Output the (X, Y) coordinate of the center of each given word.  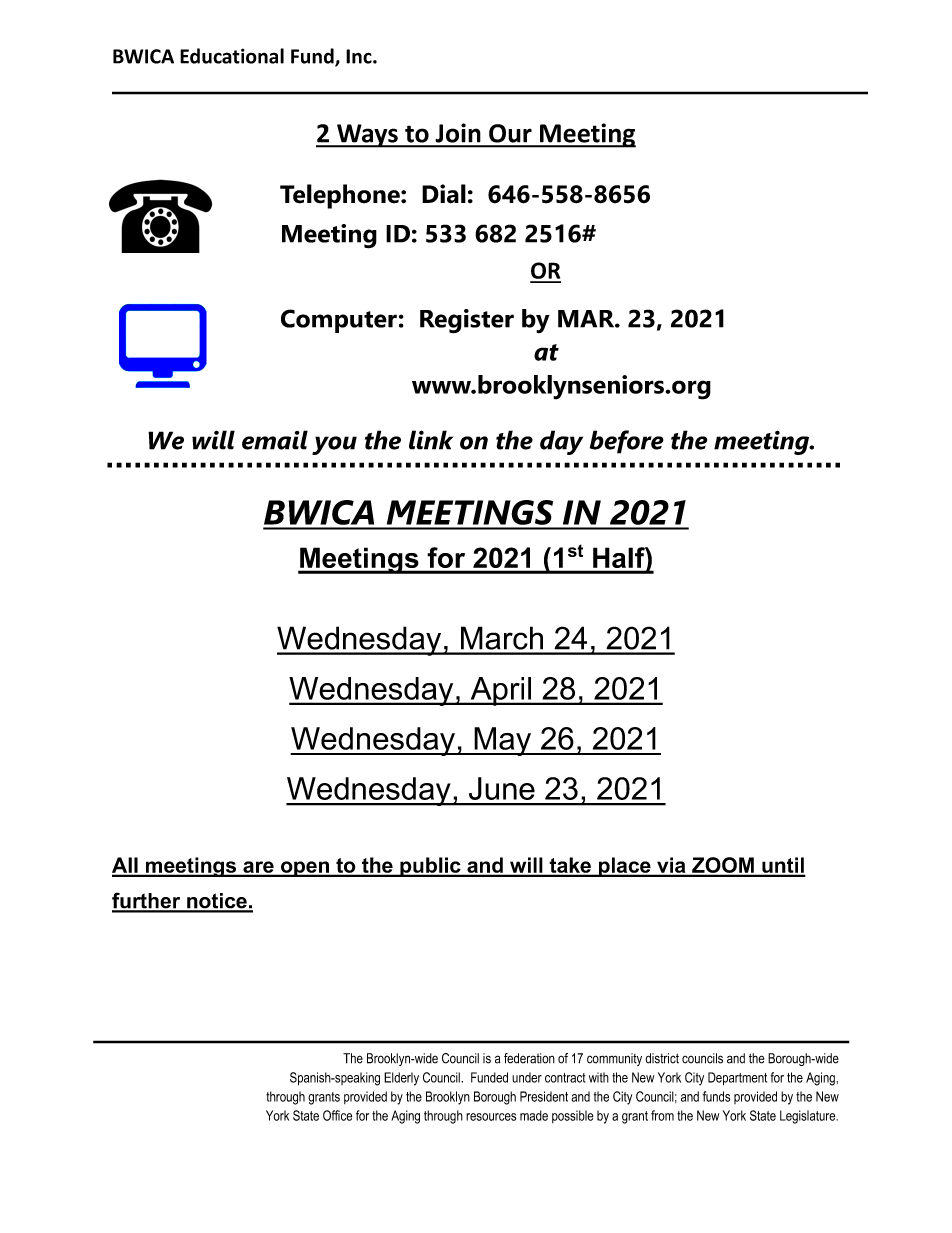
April (500, 691)
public (430, 867)
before (627, 442)
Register (467, 321)
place (624, 867)
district (662, 1058)
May (503, 741)
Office (337, 1115)
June (502, 788)
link (431, 440)
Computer (339, 321)
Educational (232, 56)
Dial (444, 194)
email (275, 440)
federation (529, 1058)
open (305, 869)
